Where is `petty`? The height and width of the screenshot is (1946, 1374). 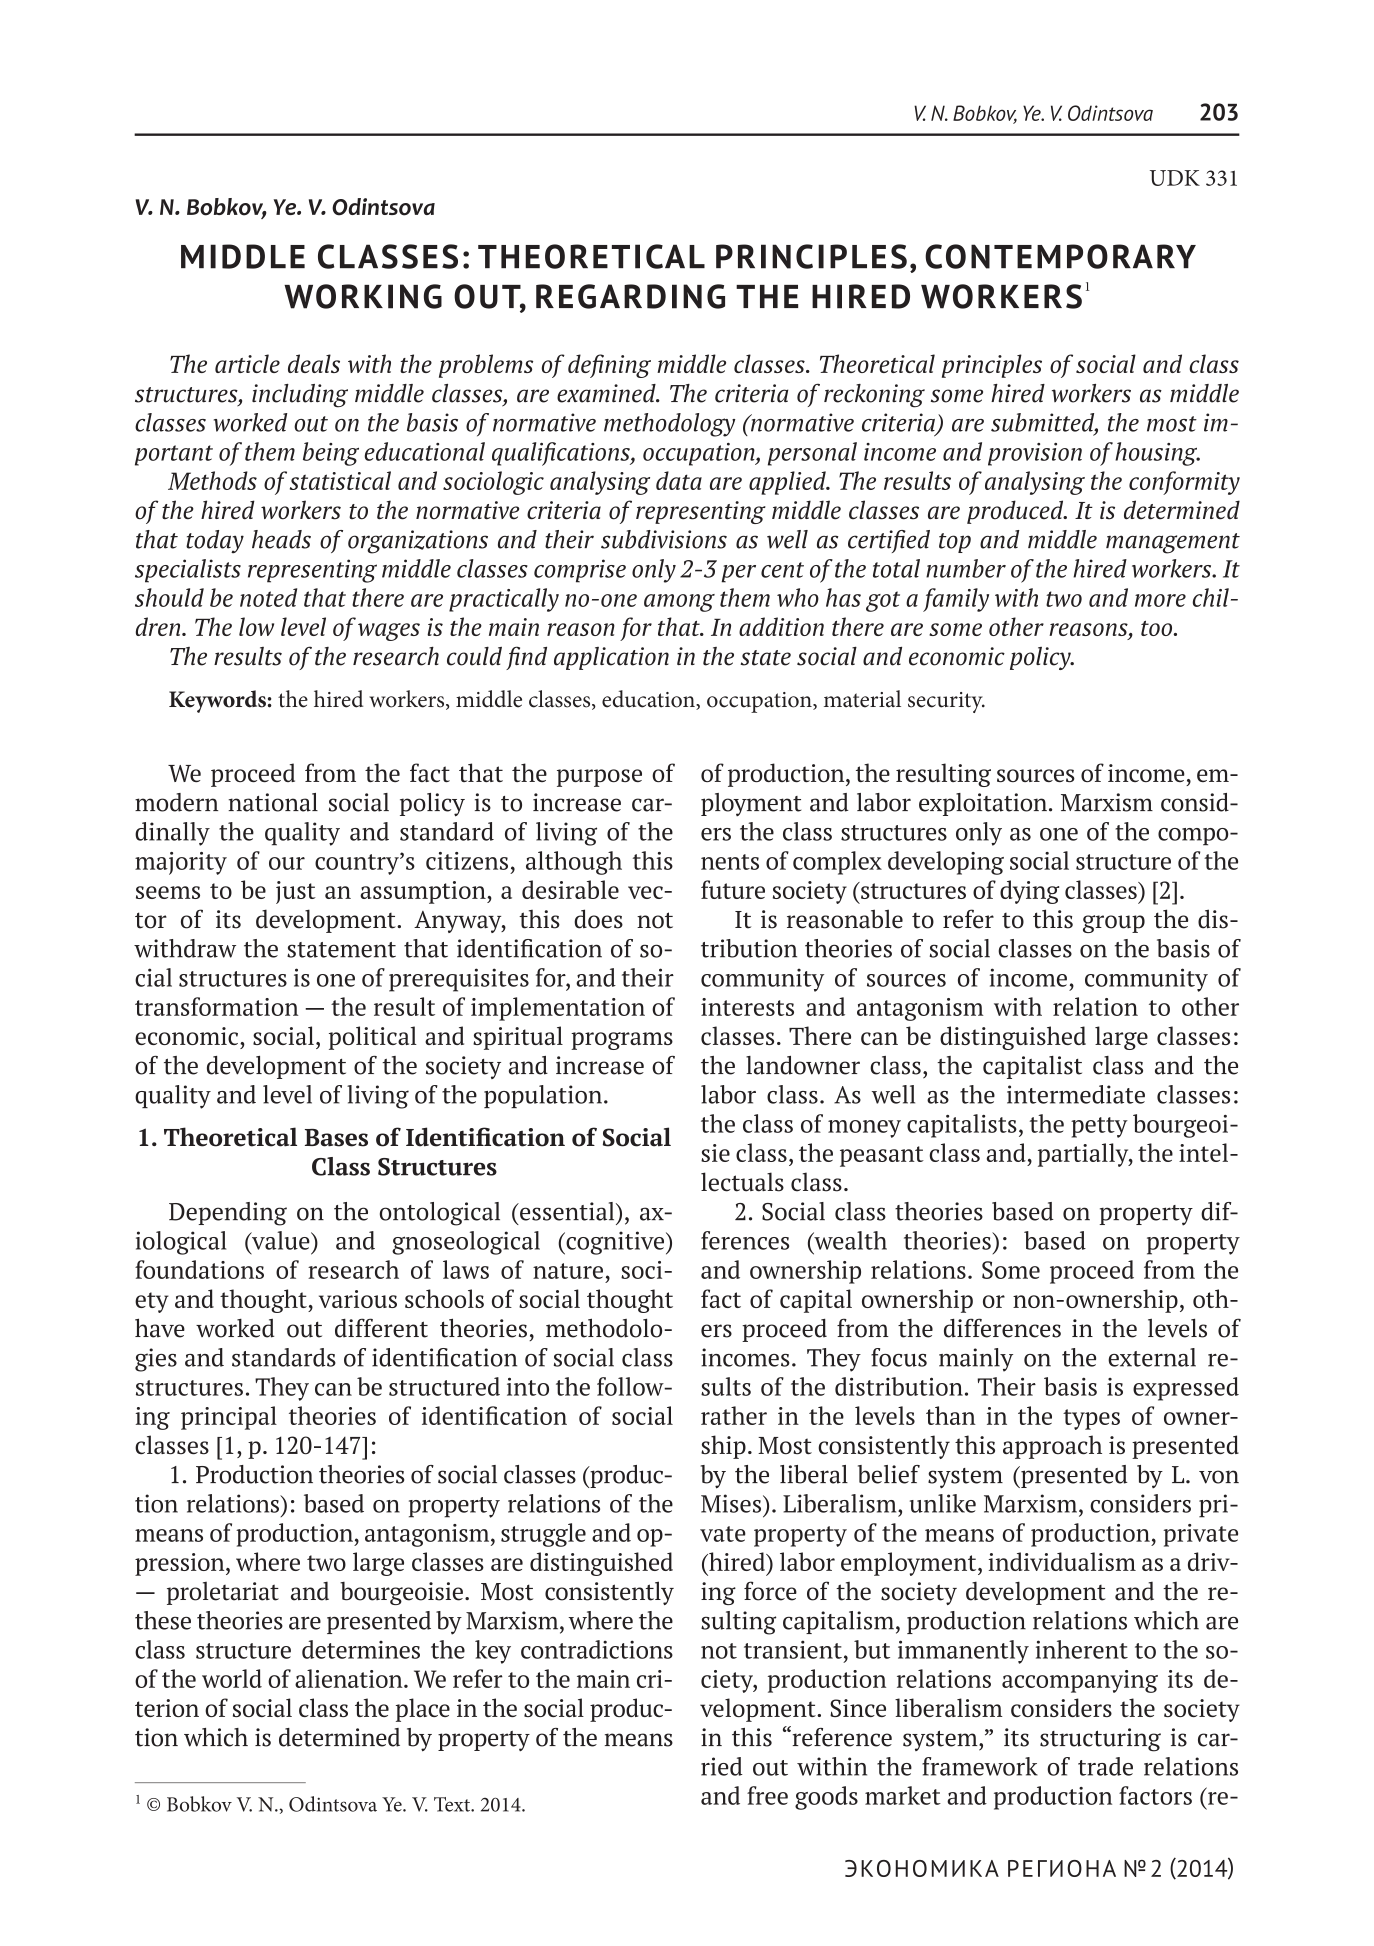 petty is located at coordinates (1099, 1127).
